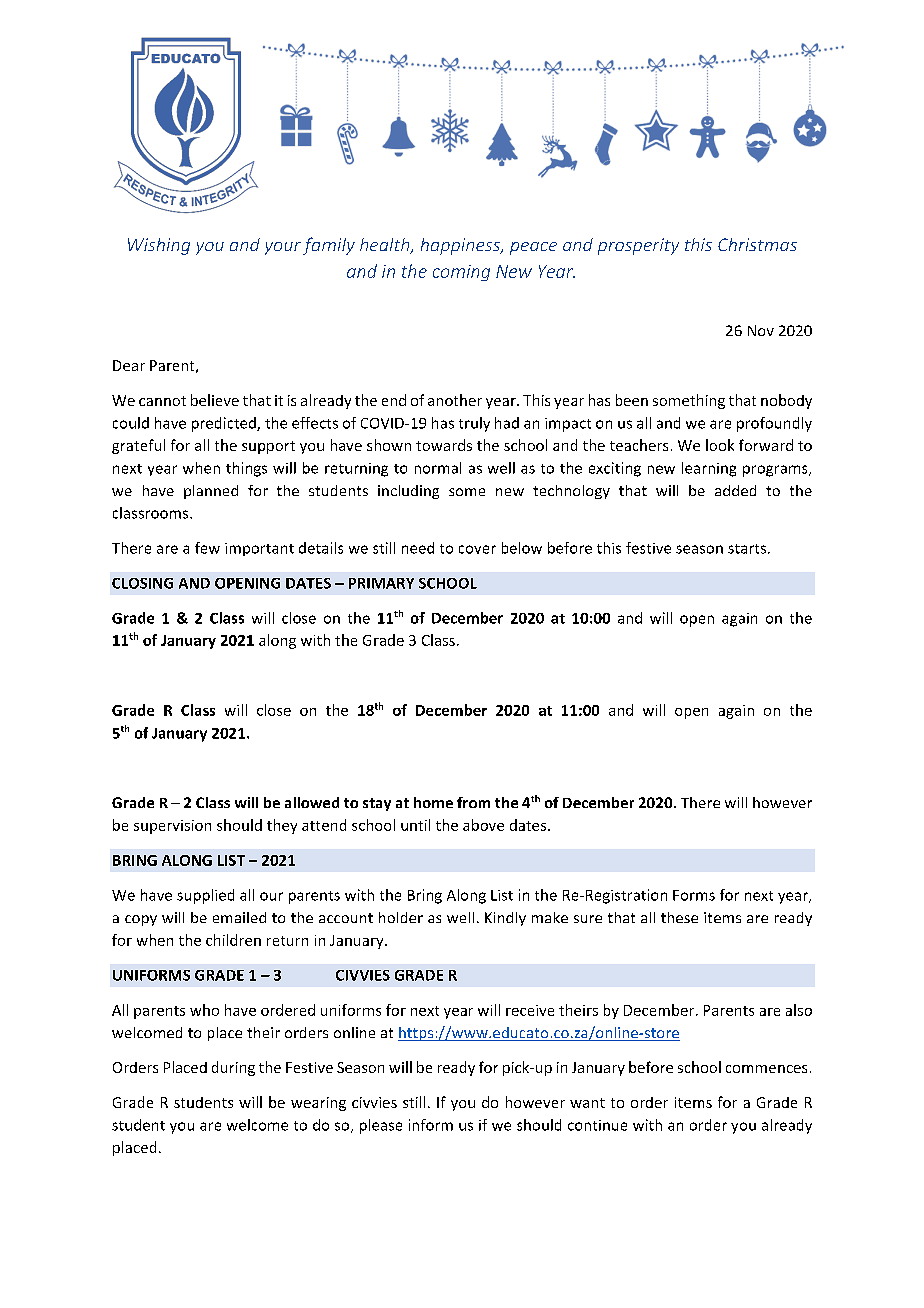  I want to click on commences, so click(766, 1069).
